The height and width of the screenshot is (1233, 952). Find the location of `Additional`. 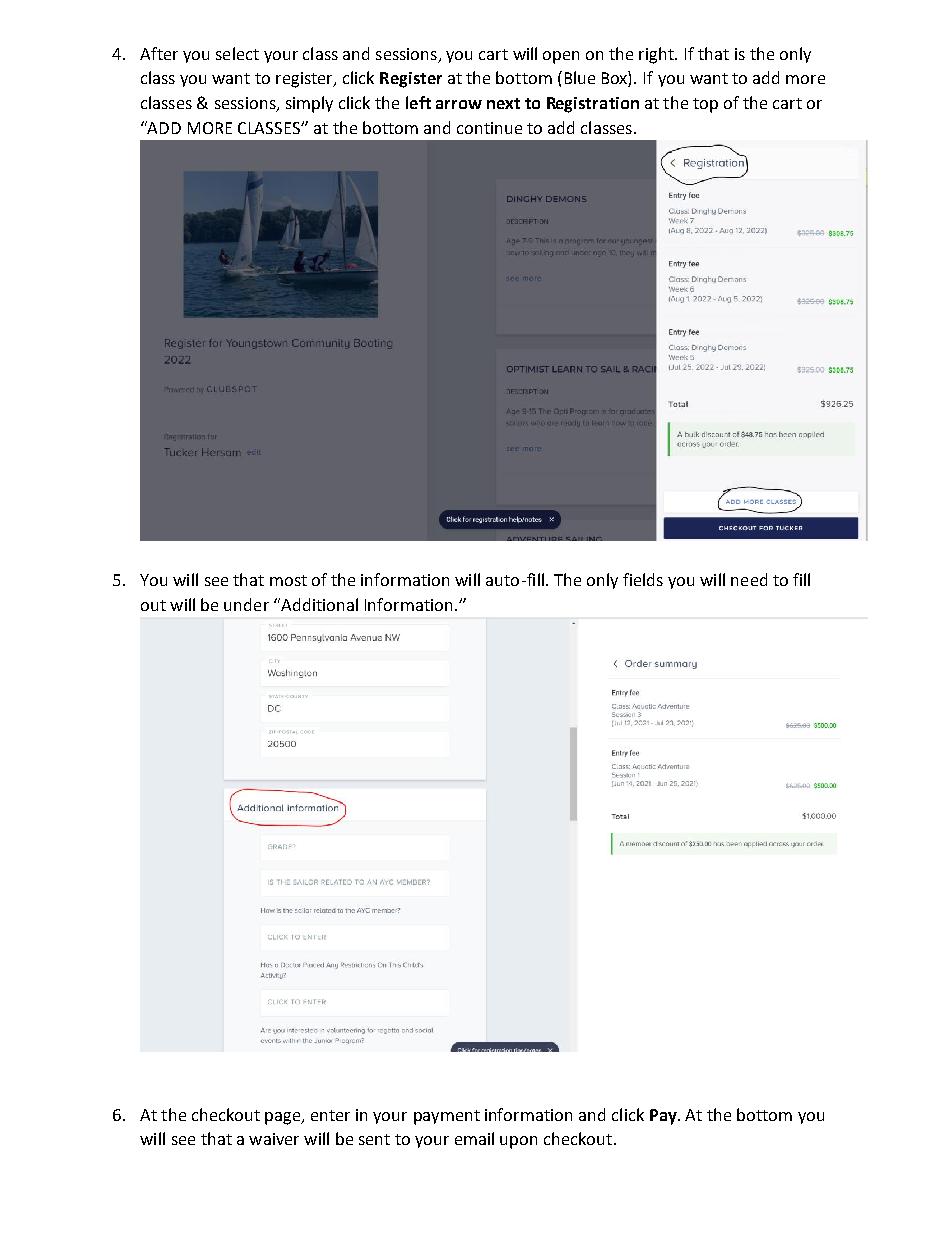

Additional is located at coordinates (318, 604).
